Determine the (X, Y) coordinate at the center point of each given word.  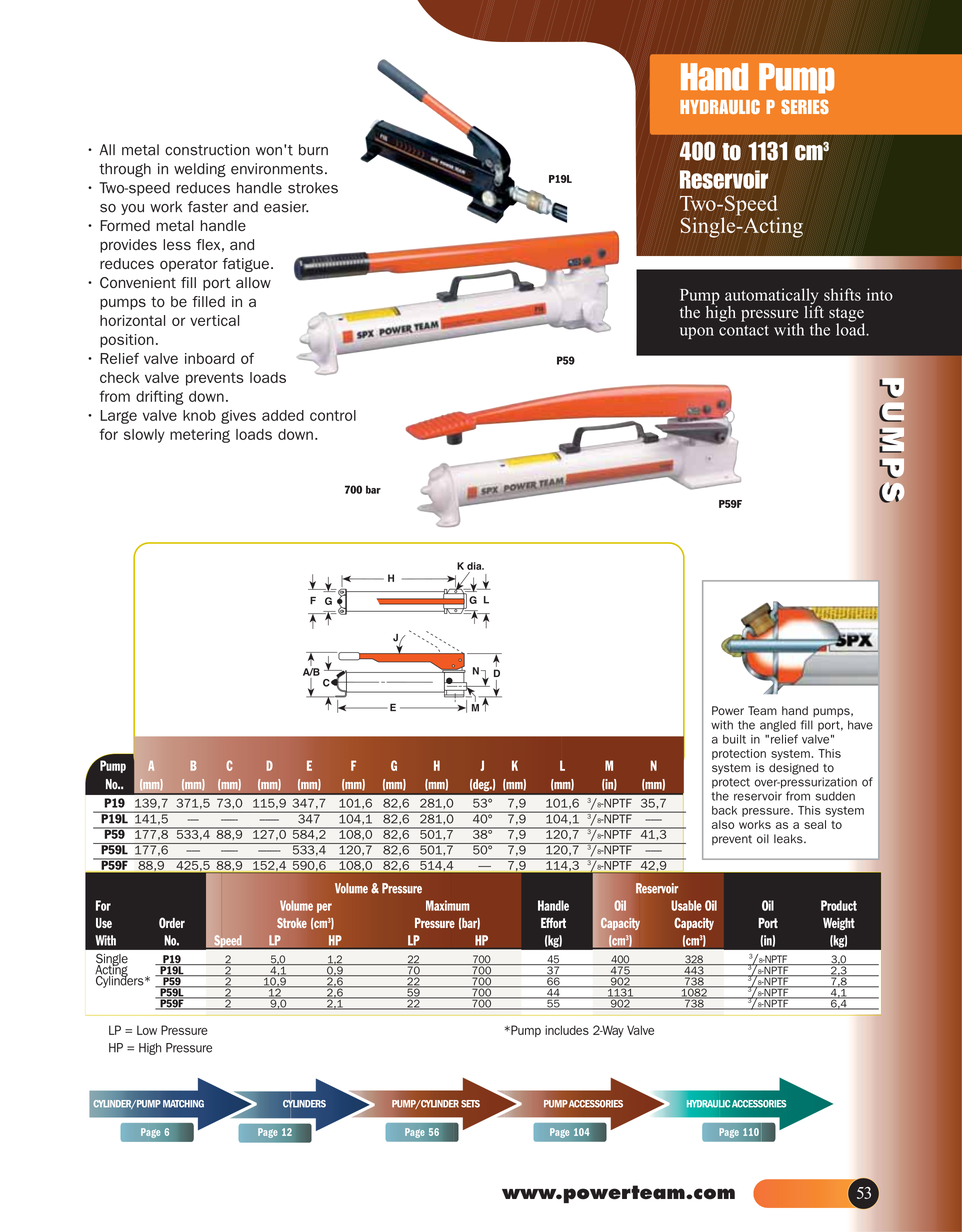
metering (200, 436)
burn (313, 150)
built (734, 739)
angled (778, 726)
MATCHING (183, 1104)
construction (207, 150)
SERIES (805, 106)
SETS (470, 1104)
